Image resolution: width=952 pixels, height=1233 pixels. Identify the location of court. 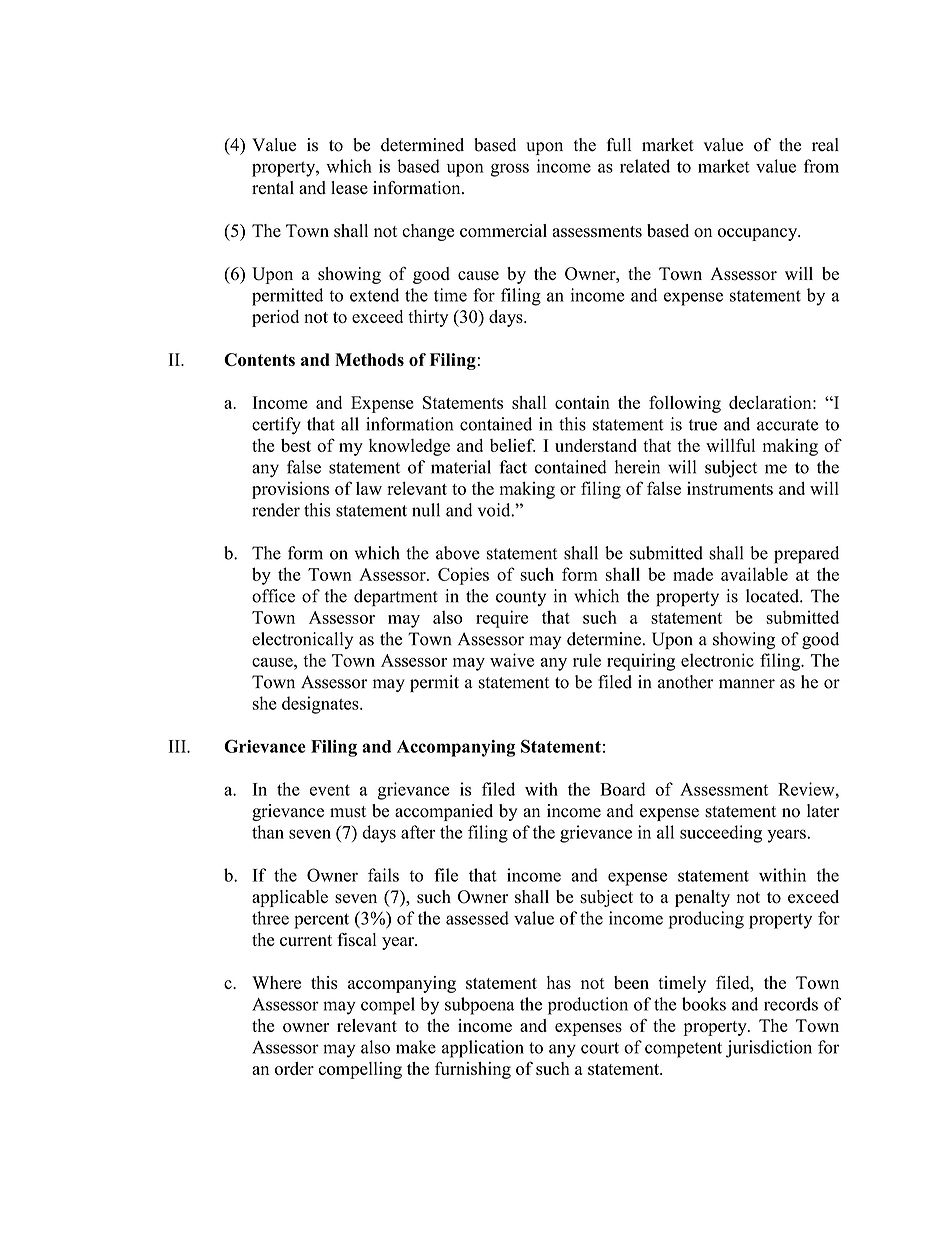
(600, 1048).
